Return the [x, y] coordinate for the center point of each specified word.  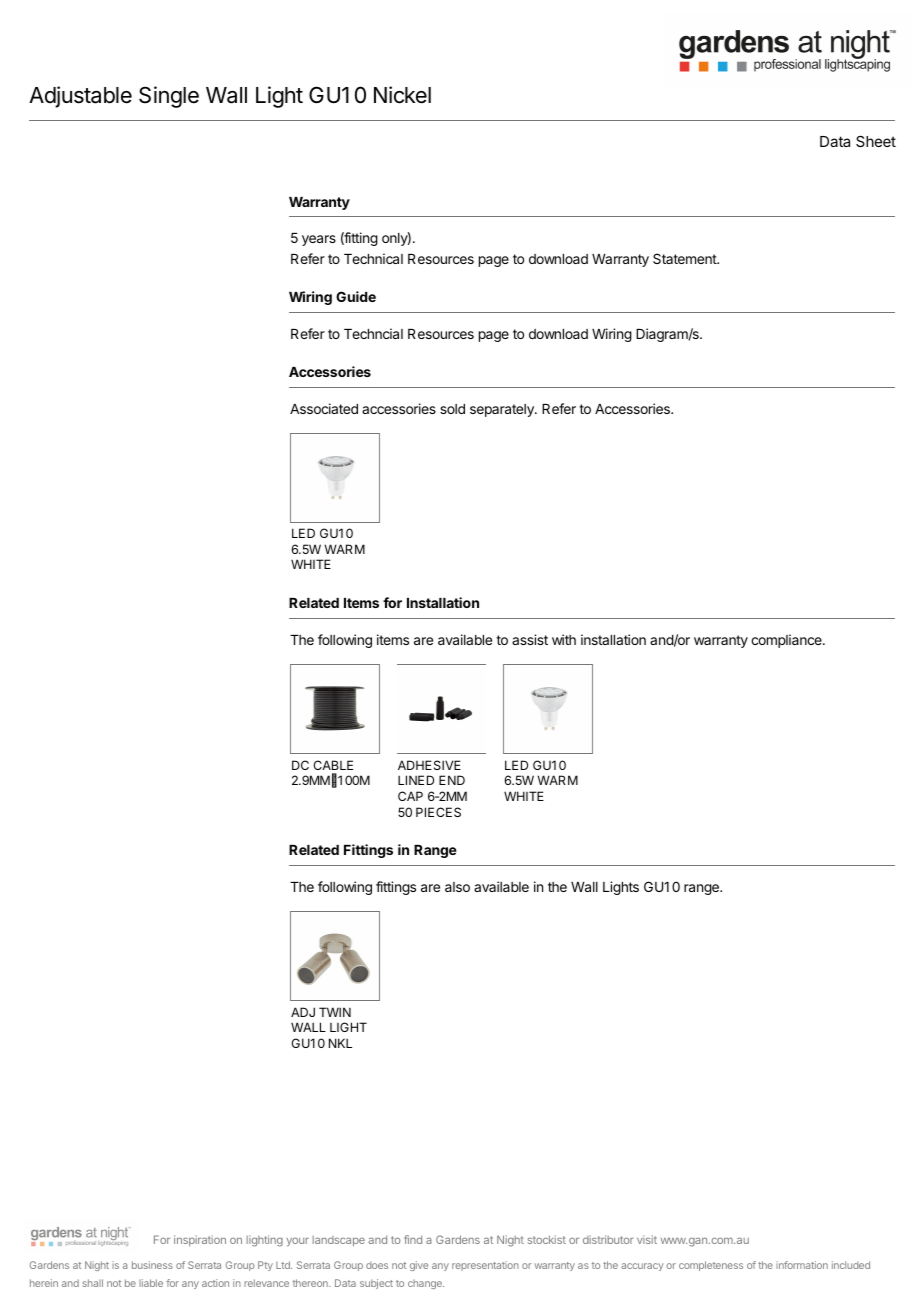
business [152, 1265]
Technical [373, 258]
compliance [787, 641]
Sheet [876, 141]
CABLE [333, 765]
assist [530, 639]
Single [169, 97]
